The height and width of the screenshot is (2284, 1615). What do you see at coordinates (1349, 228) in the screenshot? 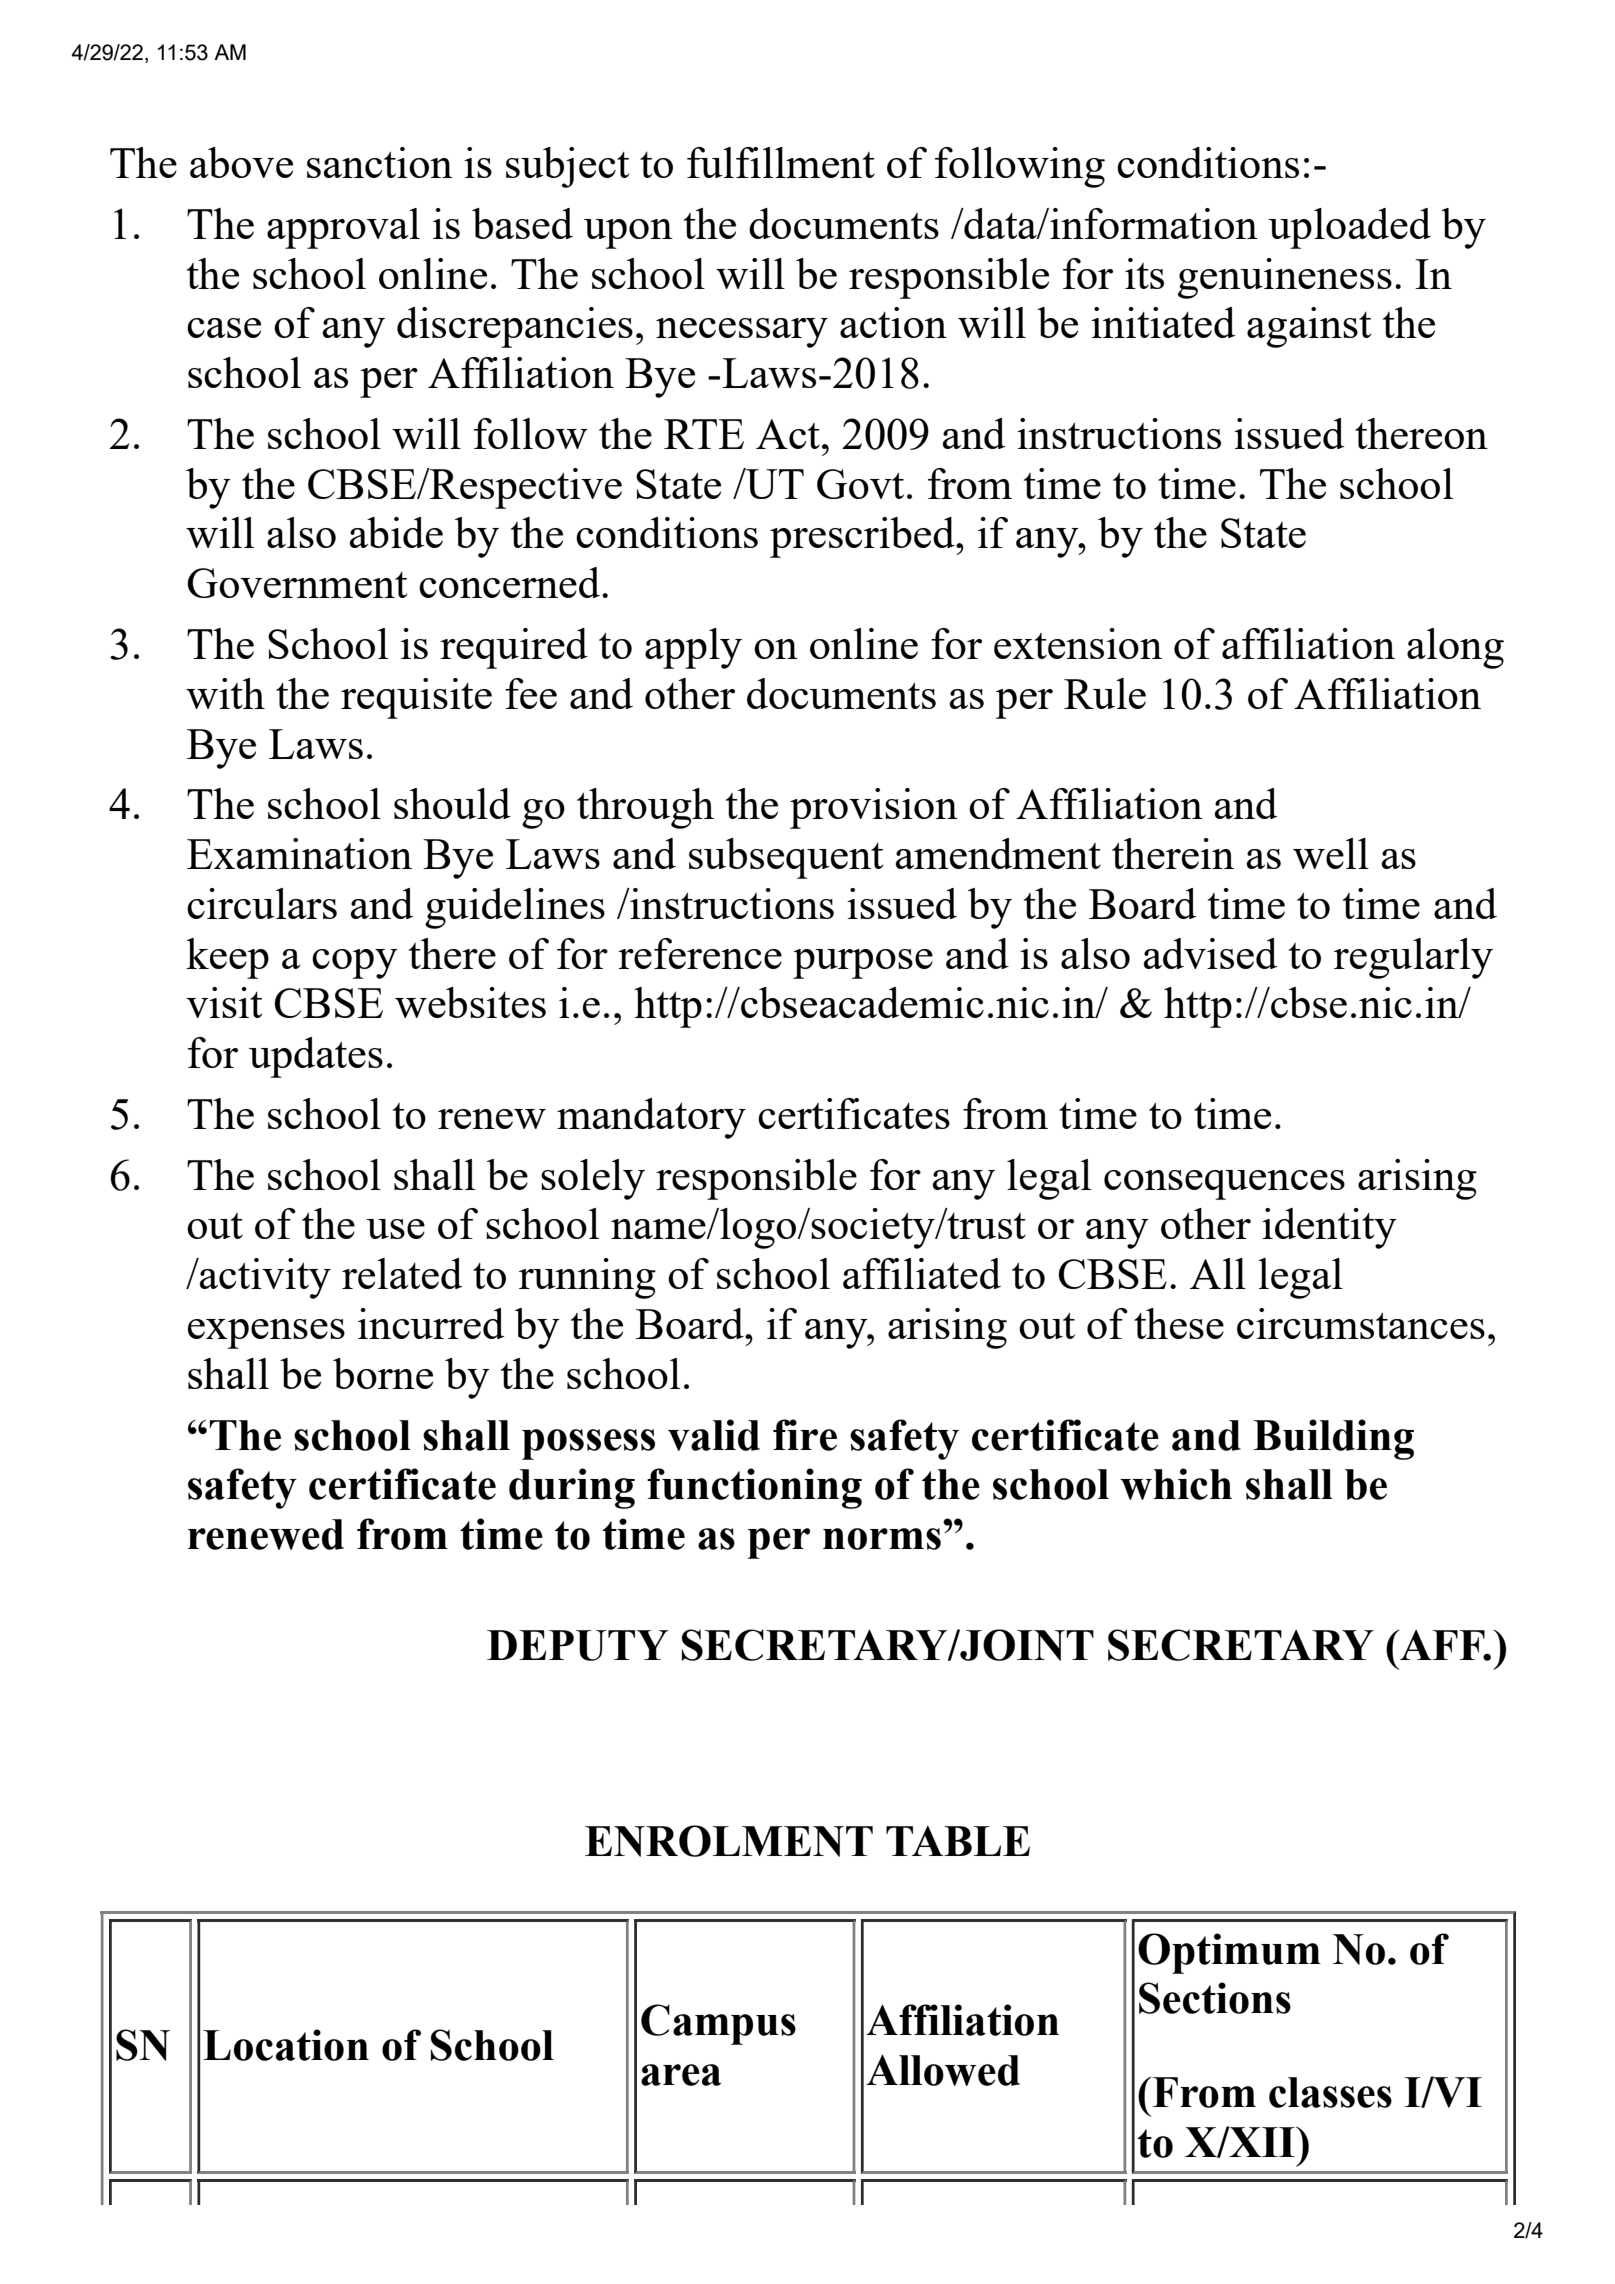
I see `uploaded` at bounding box center [1349, 228].
